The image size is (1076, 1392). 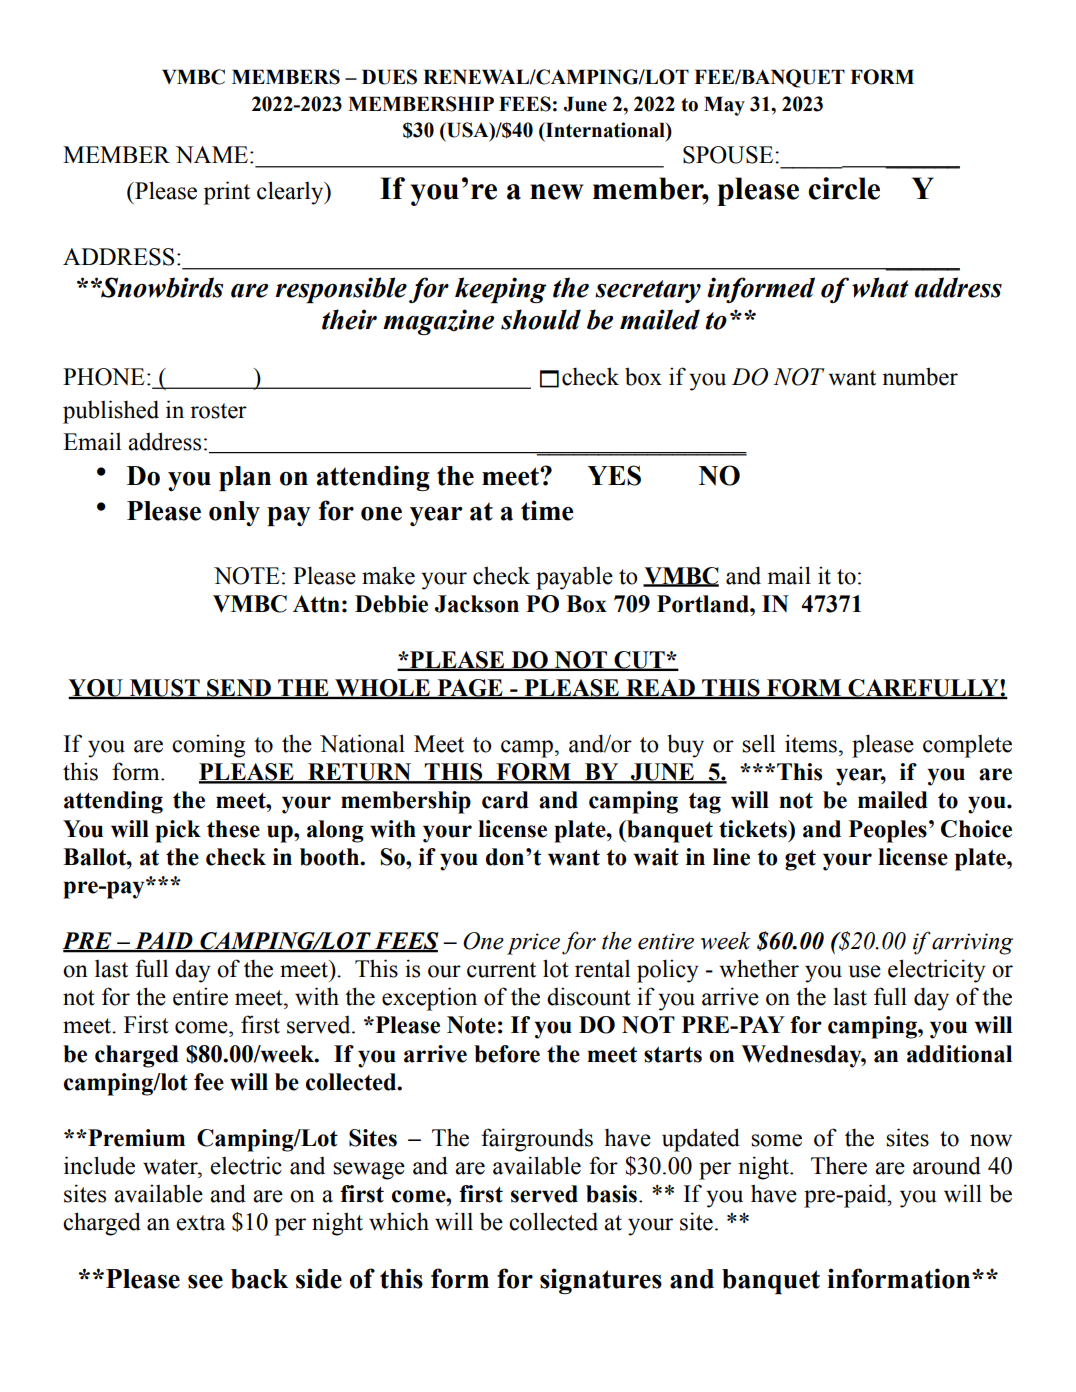 What do you see at coordinates (213, 154) in the screenshot?
I see `NAME` at bounding box center [213, 154].
